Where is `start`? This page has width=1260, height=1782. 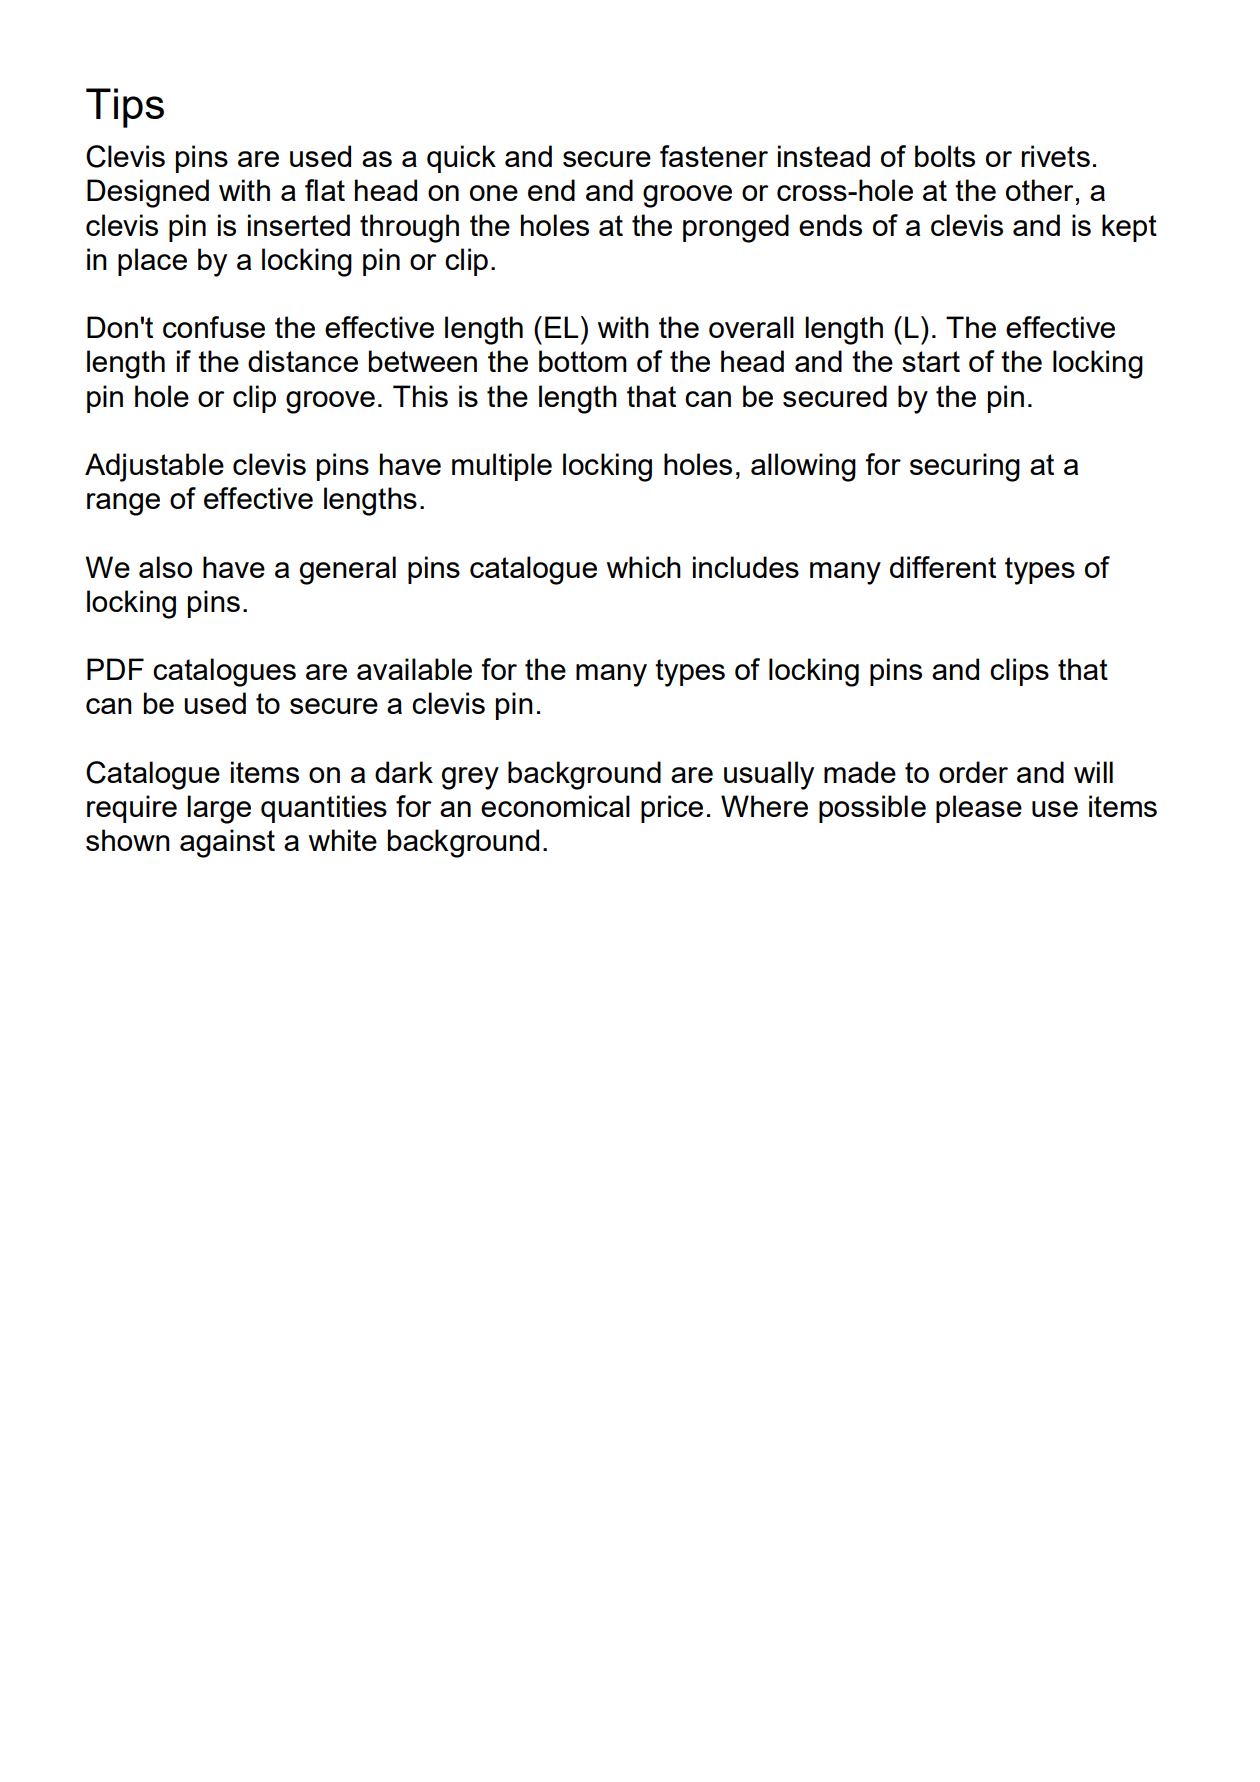 start is located at coordinates (931, 361).
